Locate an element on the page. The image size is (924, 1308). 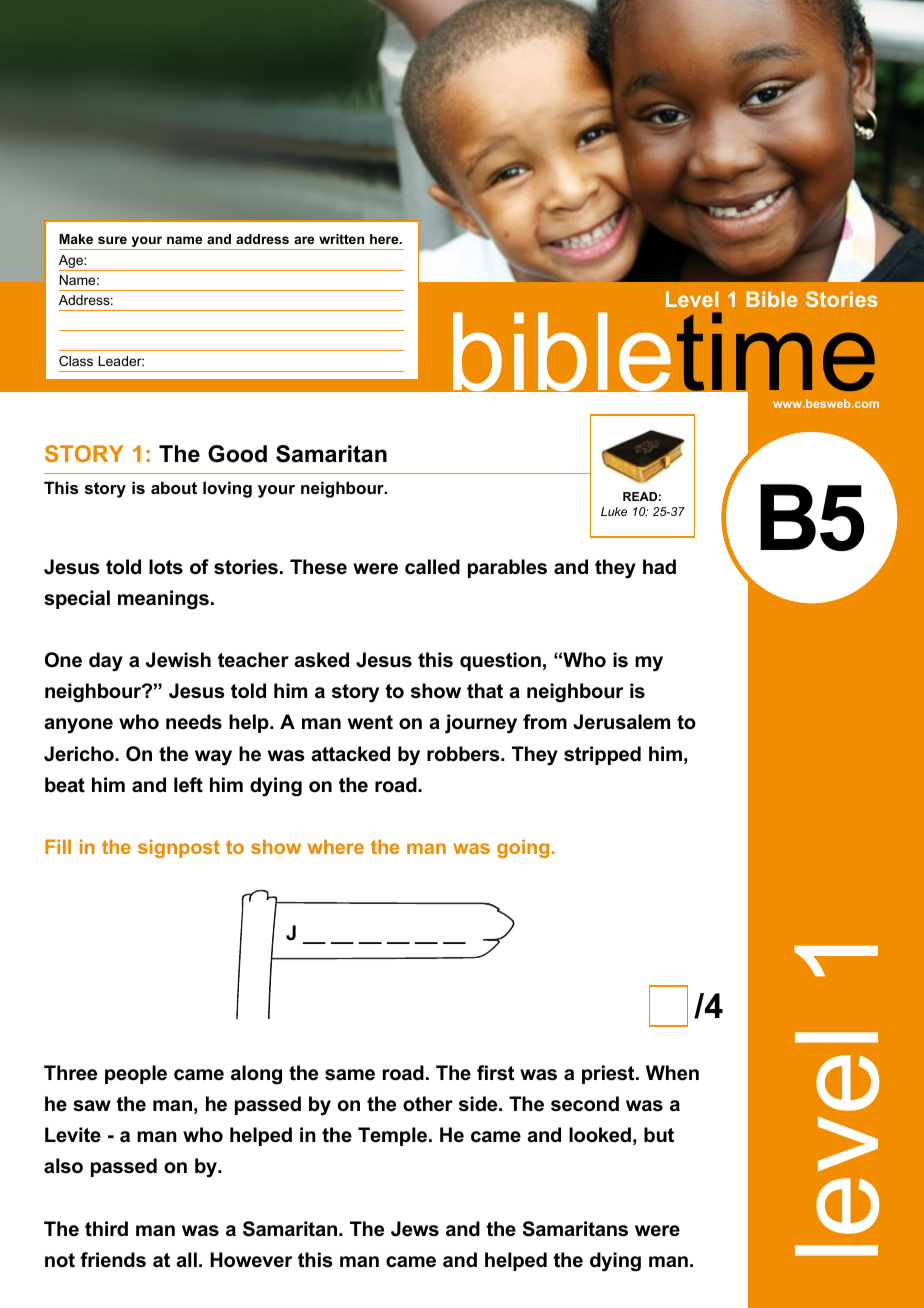
stripped is located at coordinates (602, 755).
